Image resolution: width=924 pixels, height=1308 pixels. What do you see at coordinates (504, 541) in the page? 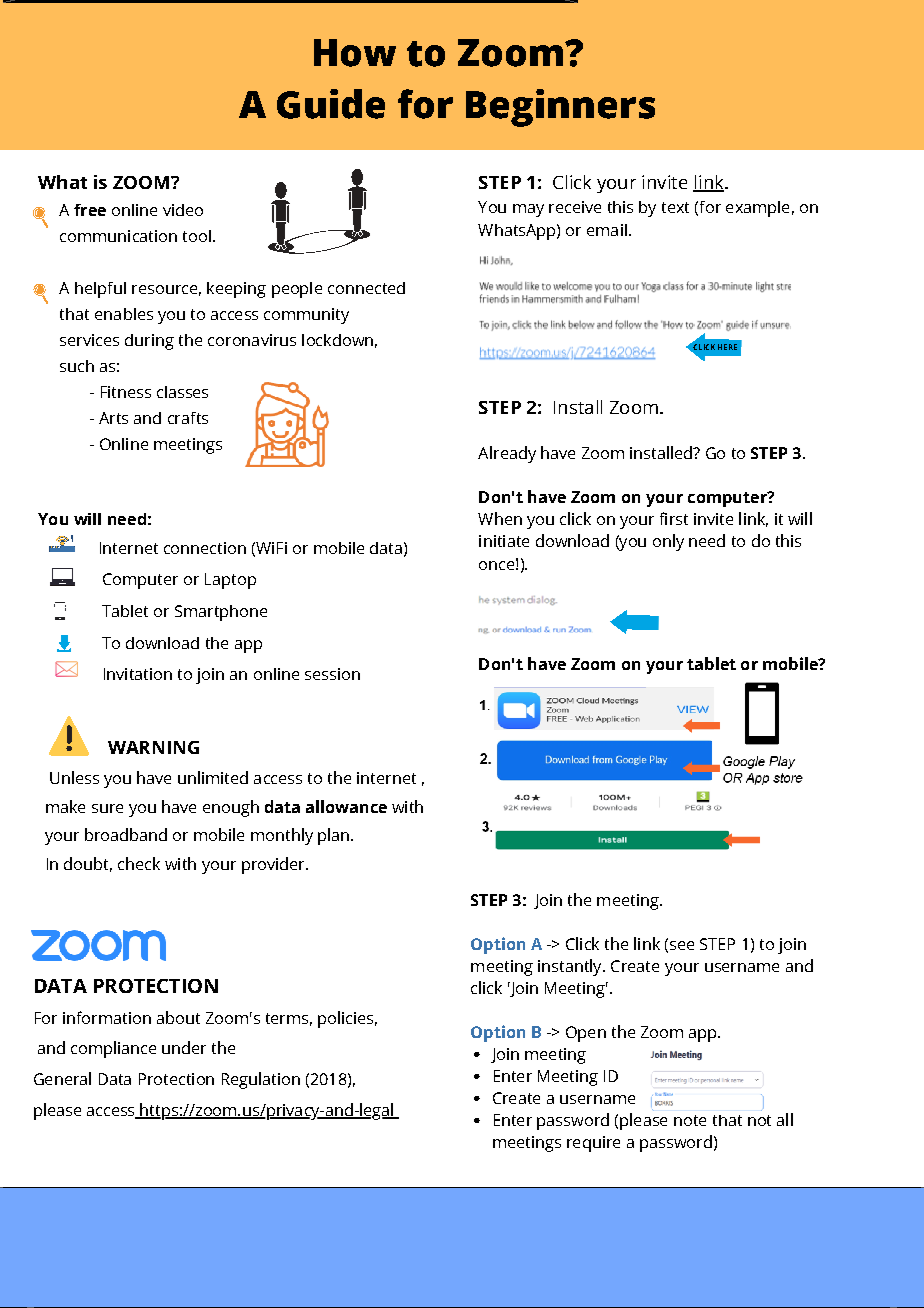
I see `initiate` at bounding box center [504, 541].
